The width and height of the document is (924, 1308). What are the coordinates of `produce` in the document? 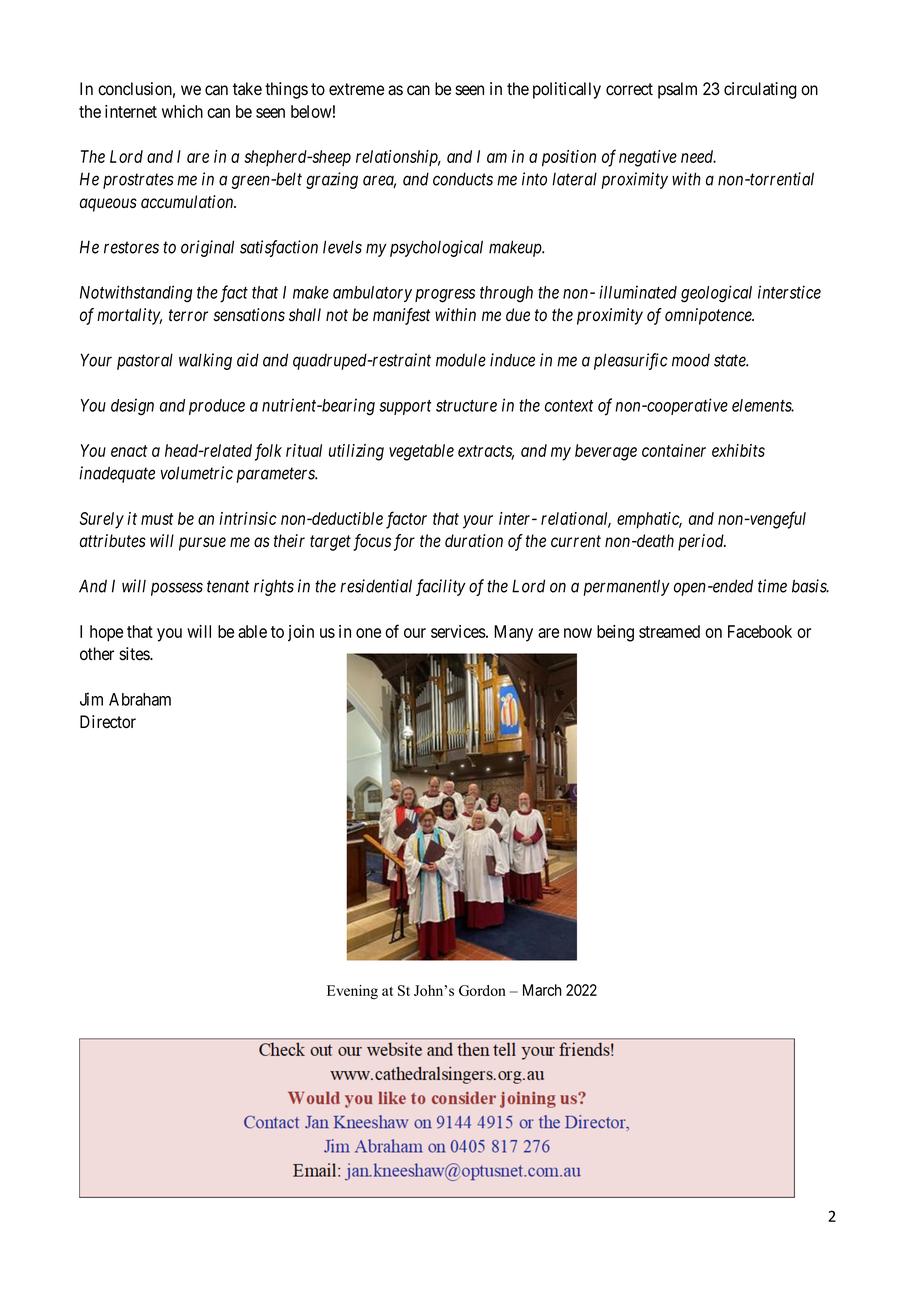 It's located at (217, 407).
